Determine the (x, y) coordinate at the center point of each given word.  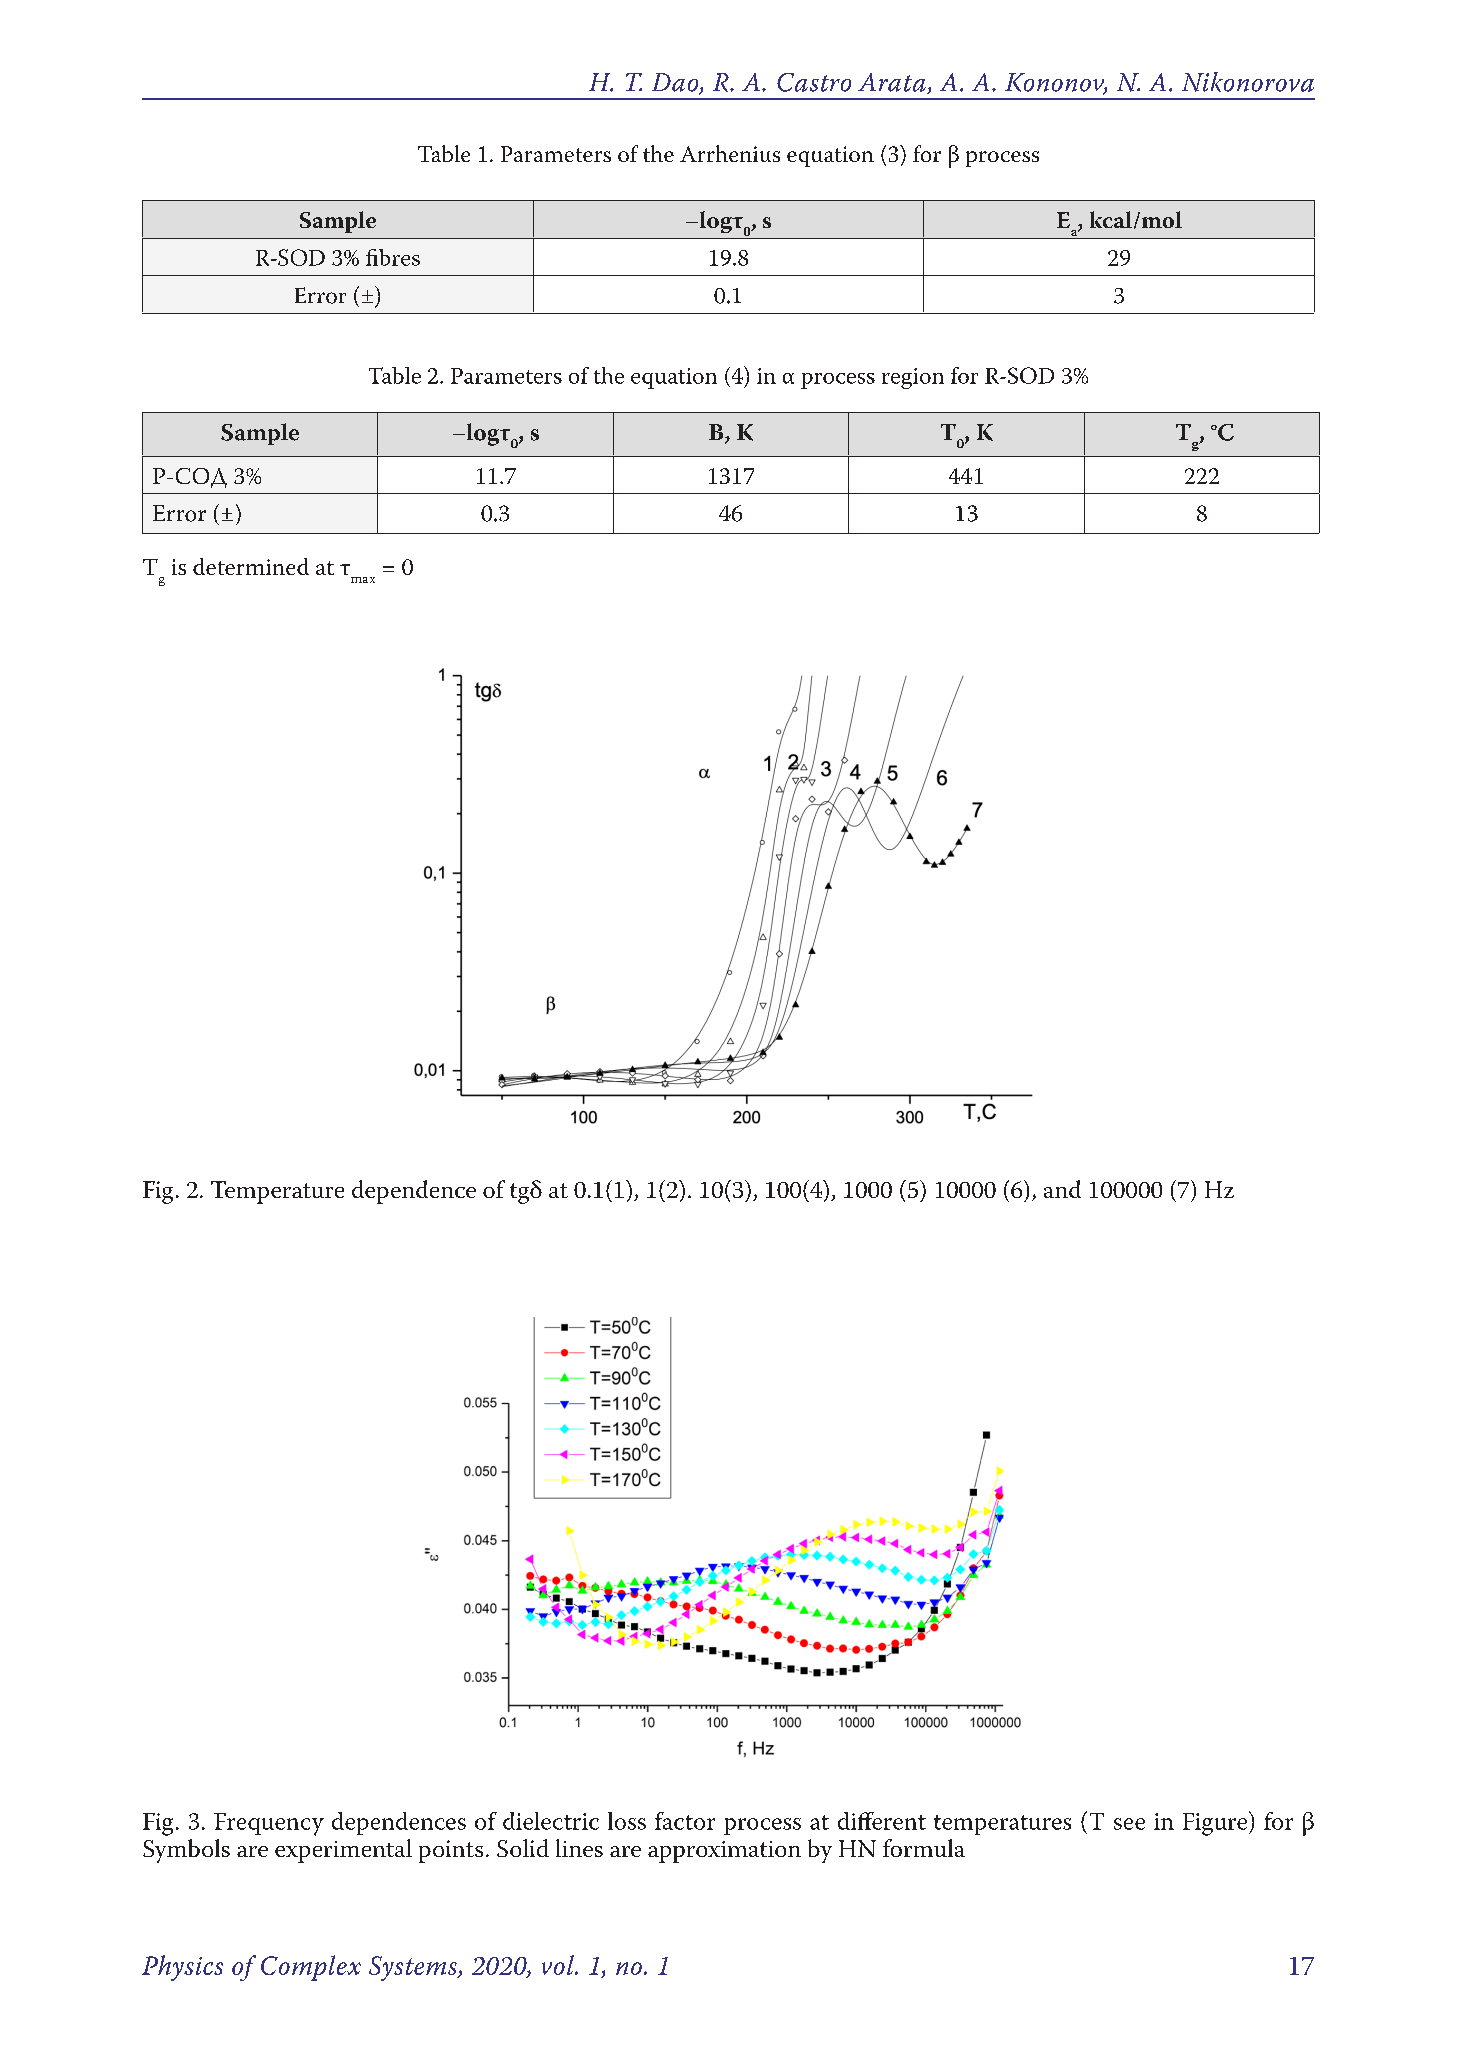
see (1129, 1824)
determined (251, 566)
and (1062, 1189)
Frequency (269, 1824)
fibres (393, 257)
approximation (724, 1852)
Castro (814, 82)
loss (627, 1821)
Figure (1216, 1823)
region (913, 378)
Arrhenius (730, 153)
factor (685, 1821)
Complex (311, 1968)
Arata (893, 83)
